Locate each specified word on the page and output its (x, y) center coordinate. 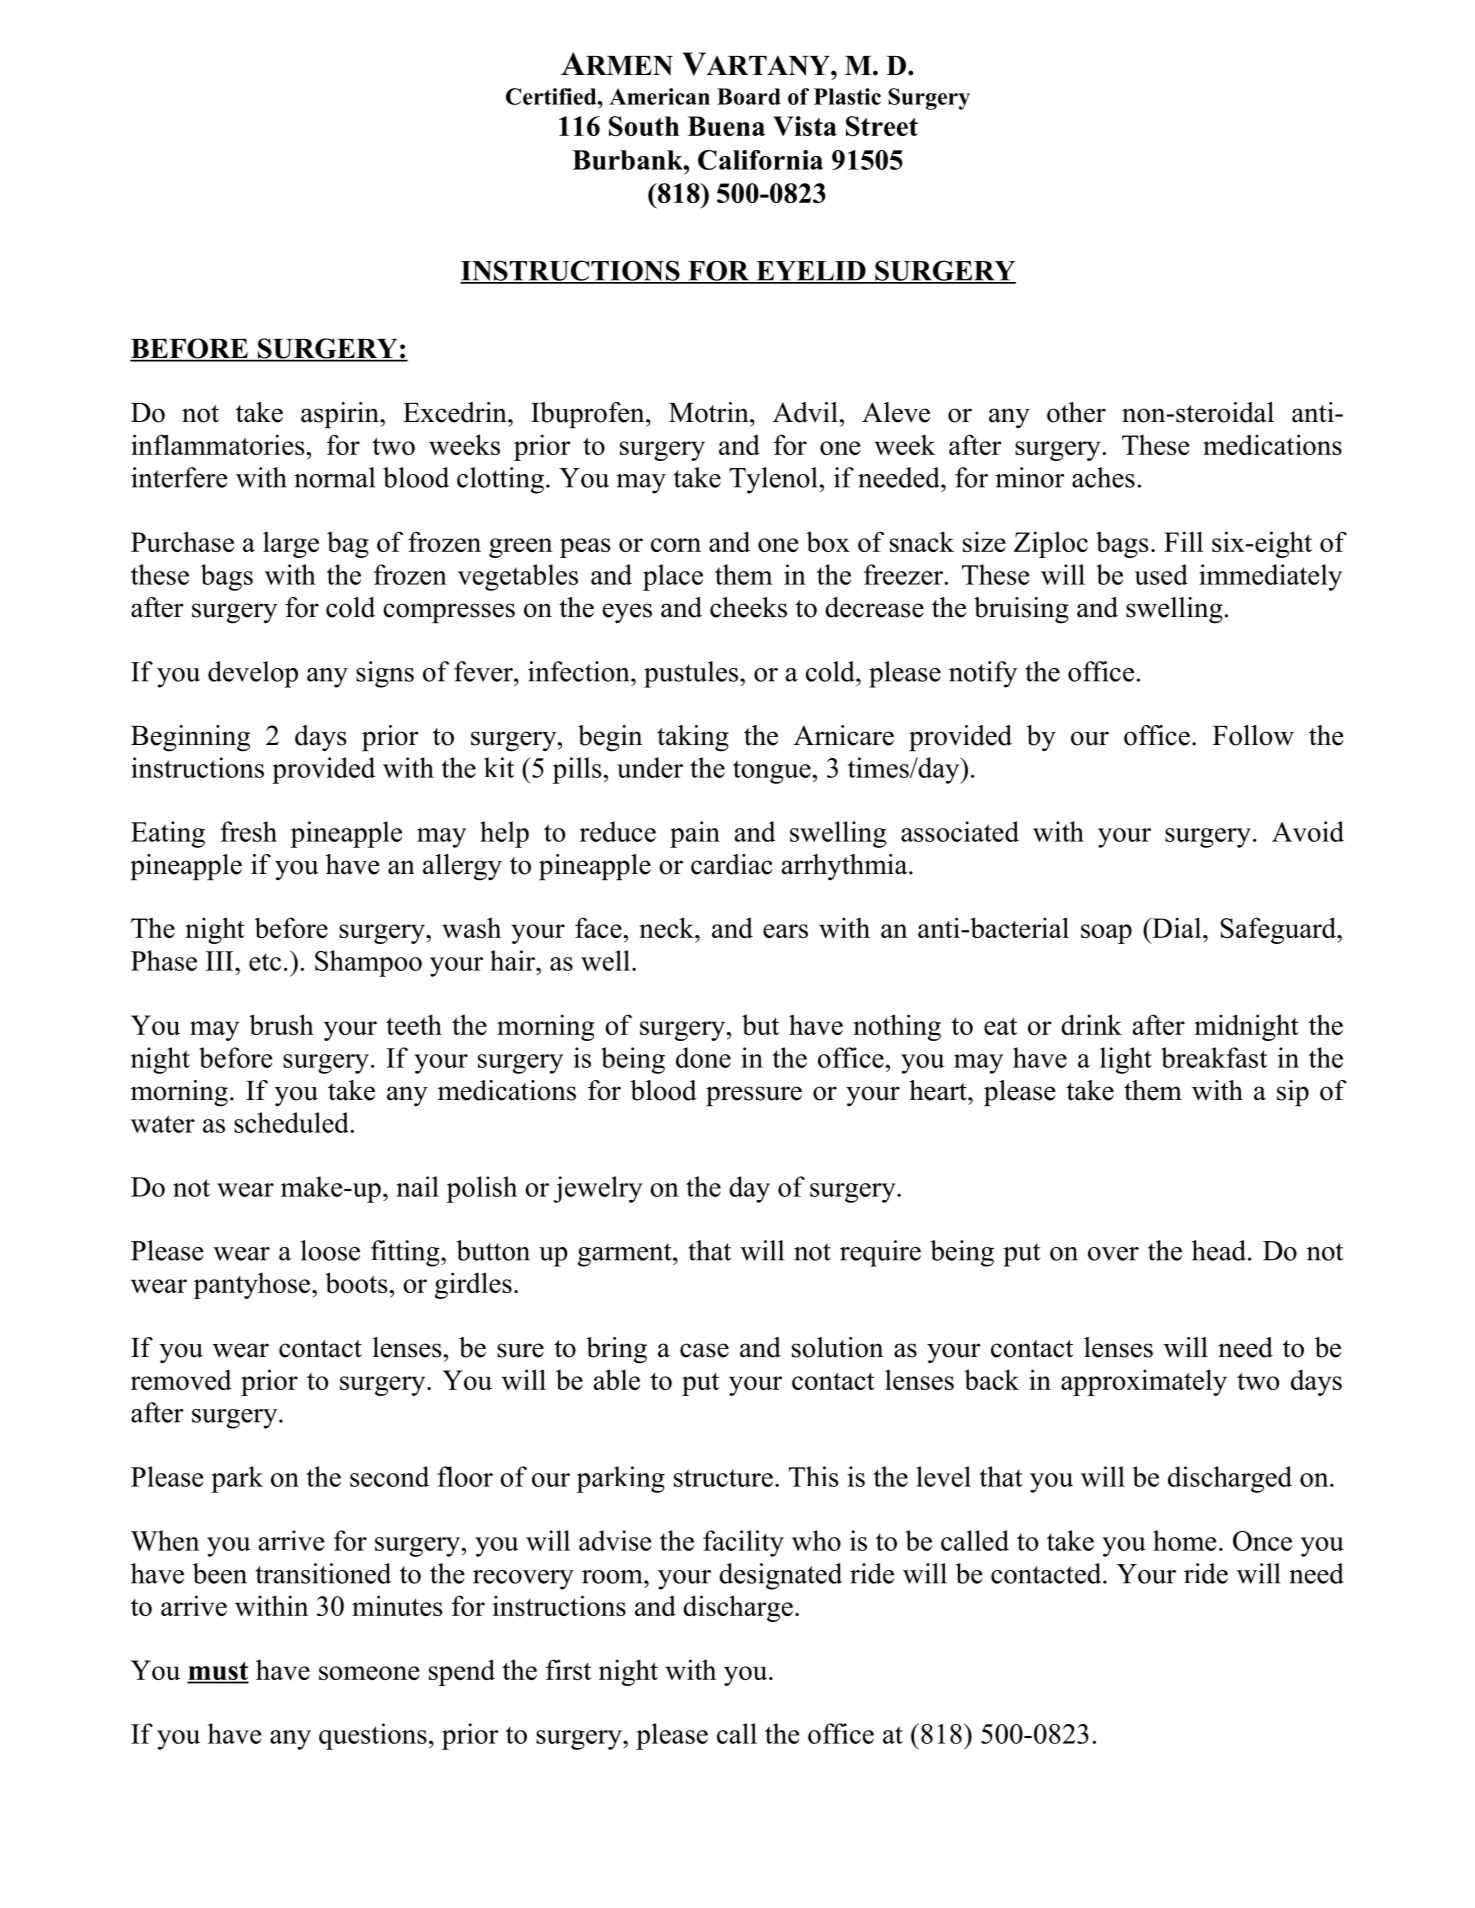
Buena (726, 126)
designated (780, 1576)
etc (265, 962)
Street (882, 126)
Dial (1177, 927)
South (644, 126)
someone (369, 1673)
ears (785, 931)
